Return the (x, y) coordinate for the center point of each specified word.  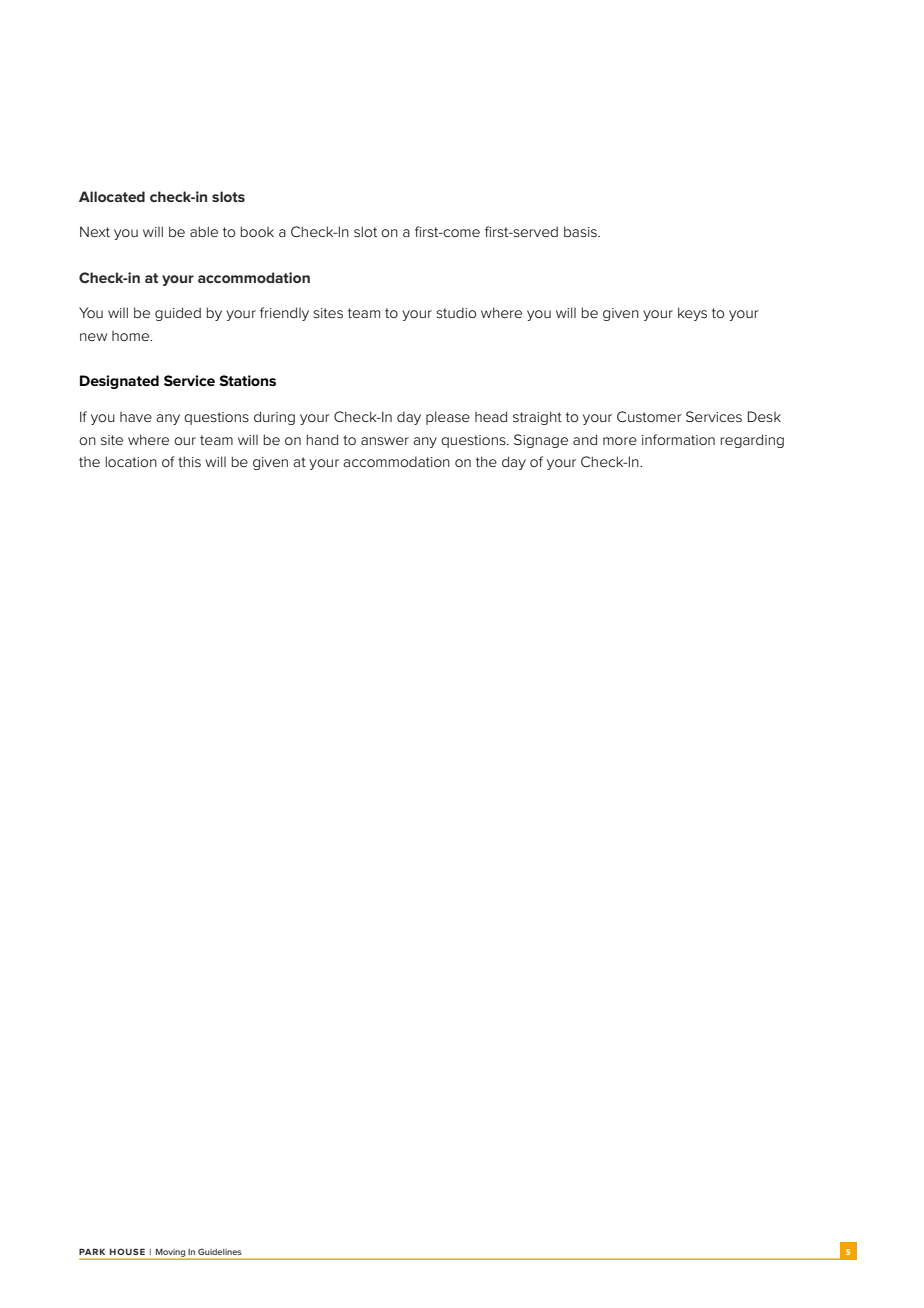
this (189, 461)
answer (385, 441)
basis (581, 231)
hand (322, 439)
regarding (752, 441)
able (204, 231)
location (131, 461)
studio (456, 312)
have (136, 417)
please (448, 418)
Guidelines (220, 1251)
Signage (541, 441)
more (620, 441)
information (678, 439)
